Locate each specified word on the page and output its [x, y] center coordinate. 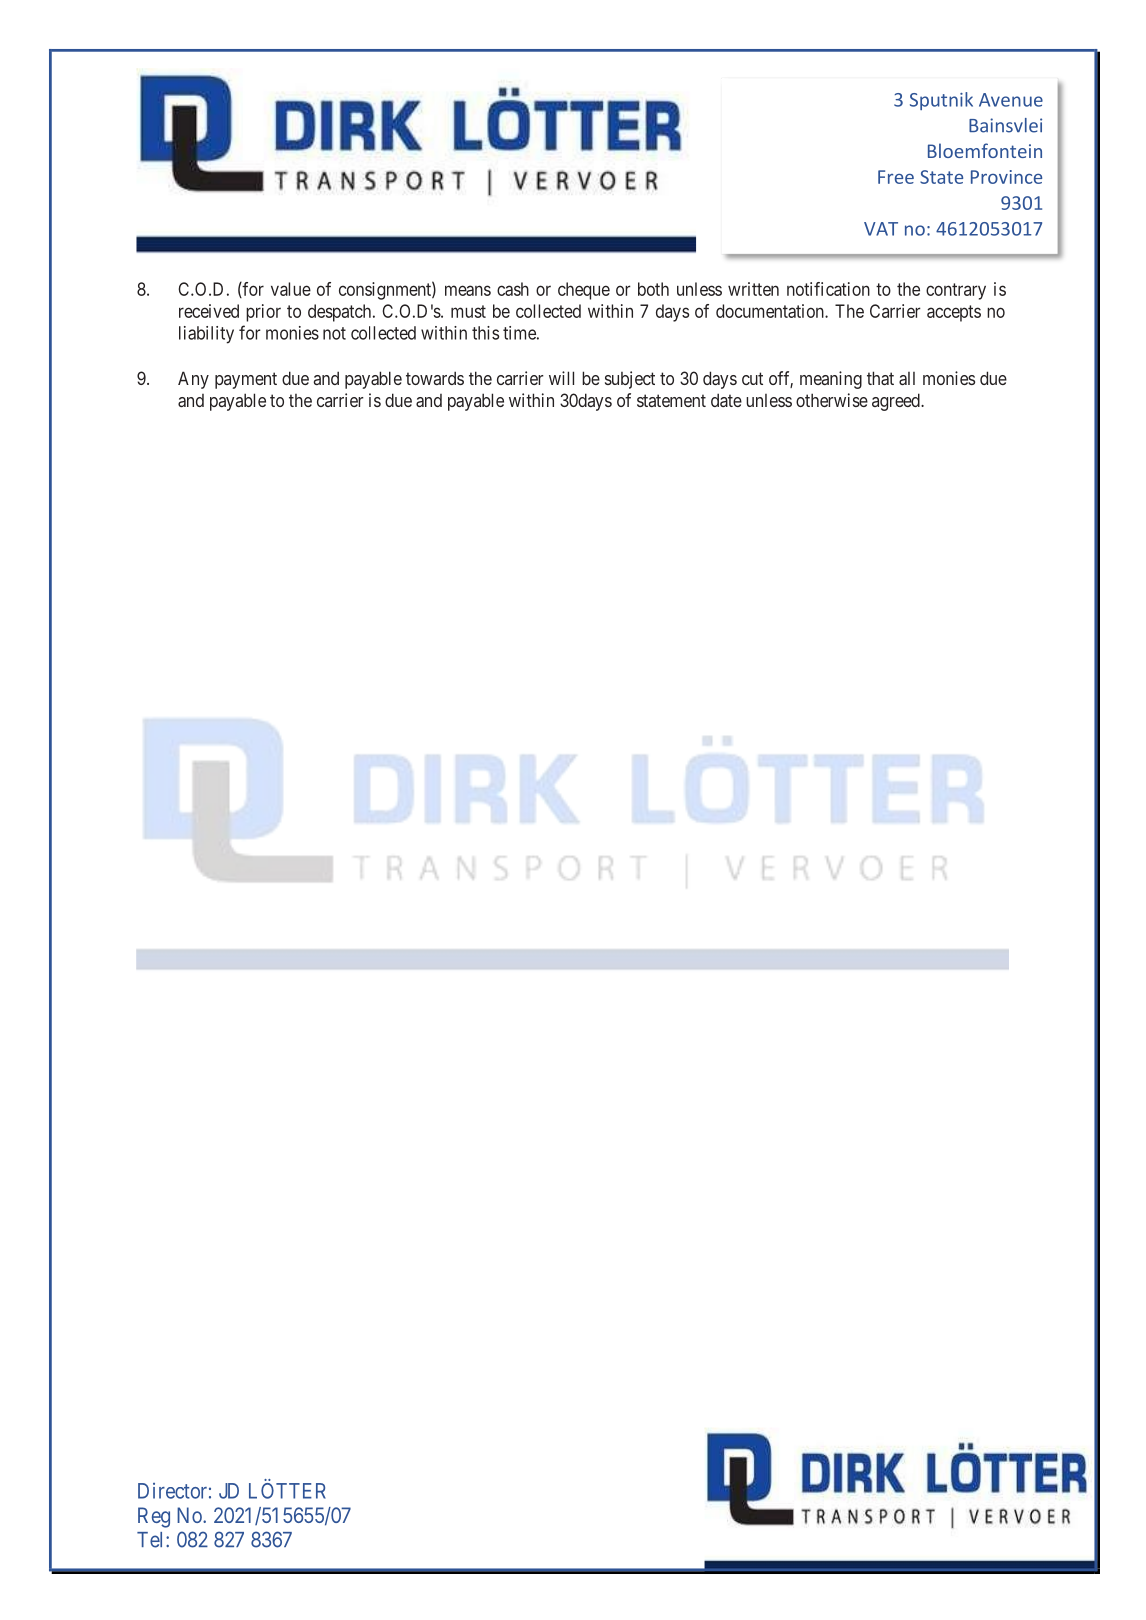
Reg [154, 1517]
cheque [584, 291]
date [726, 400]
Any [193, 380]
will [561, 378]
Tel [152, 1540]
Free [896, 177]
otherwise [832, 400]
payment [246, 380]
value [291, 289]
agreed [897, 402]
